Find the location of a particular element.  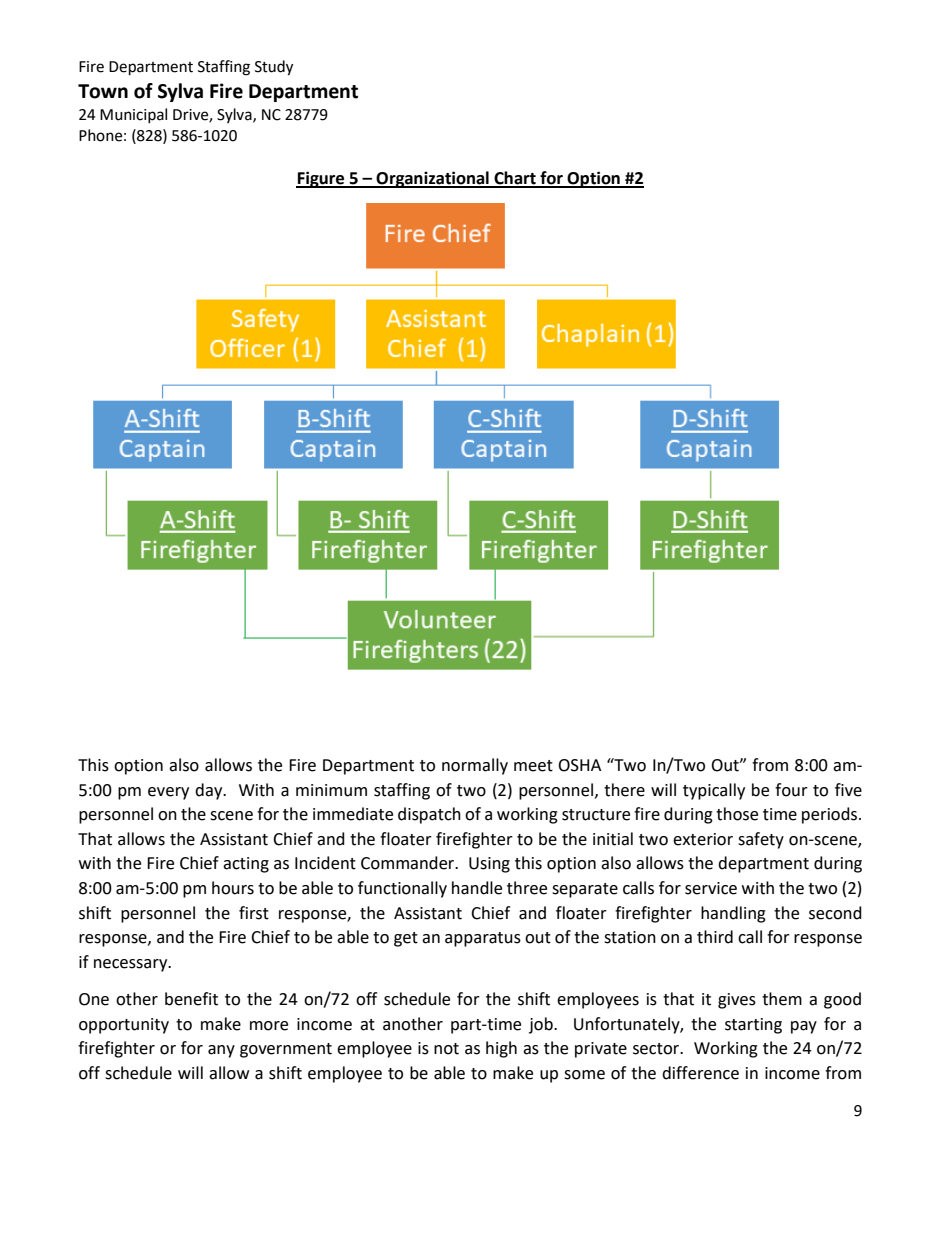

Chart is located at coordinates (515, 179).
